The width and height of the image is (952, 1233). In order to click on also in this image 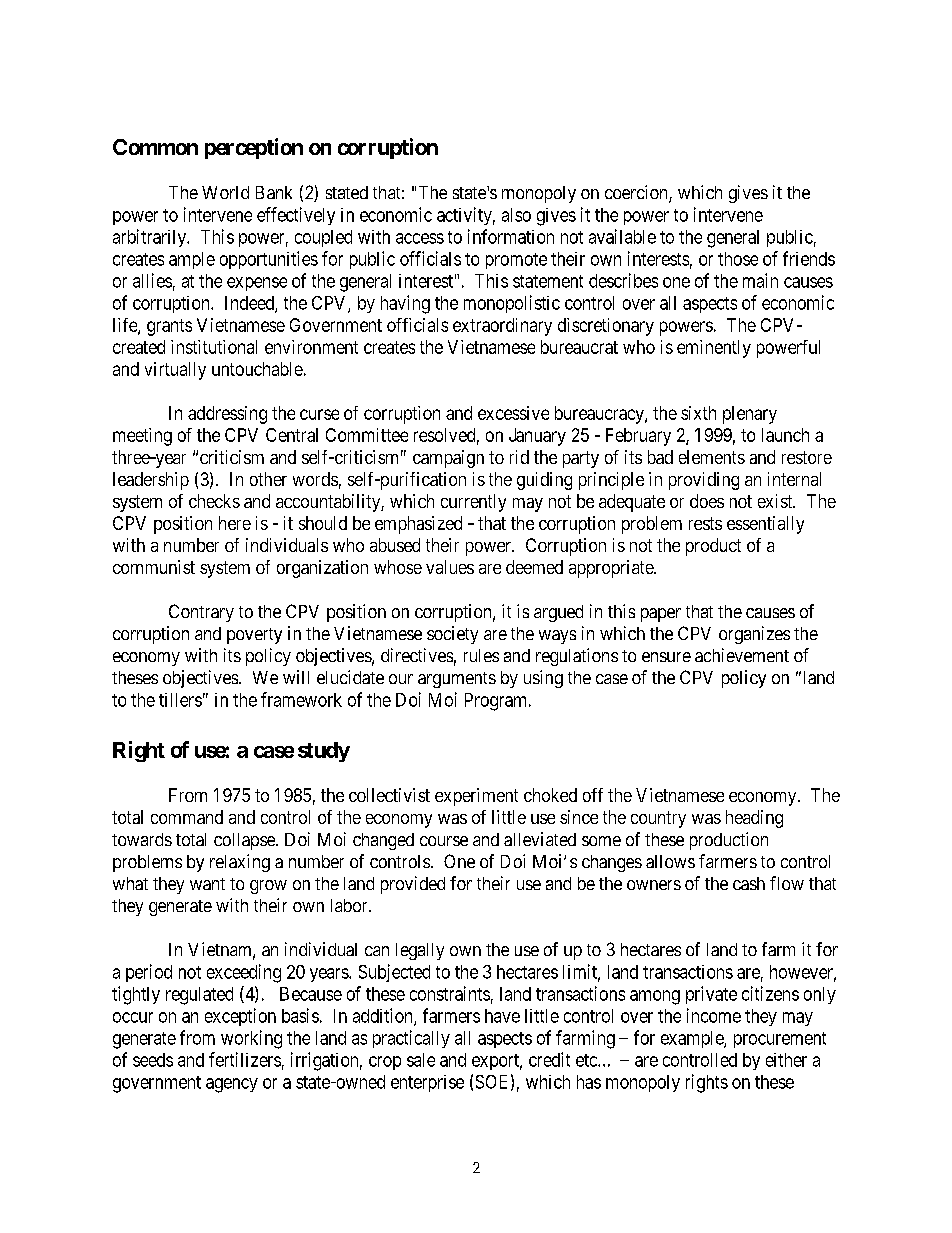, I will do `click(516, 215)`.
